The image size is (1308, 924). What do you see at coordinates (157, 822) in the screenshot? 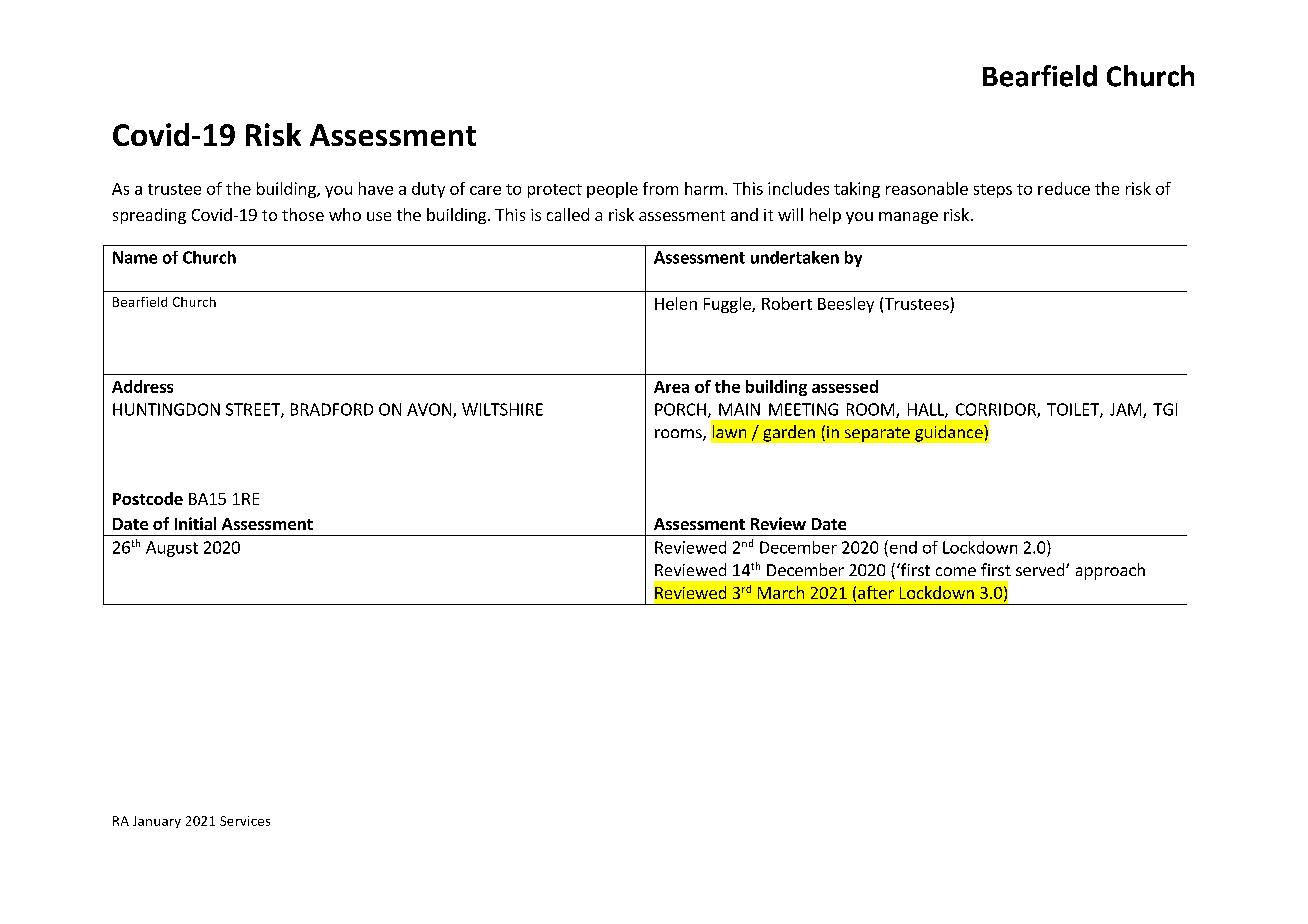
I see `January` at bounding box center [157, 822].
